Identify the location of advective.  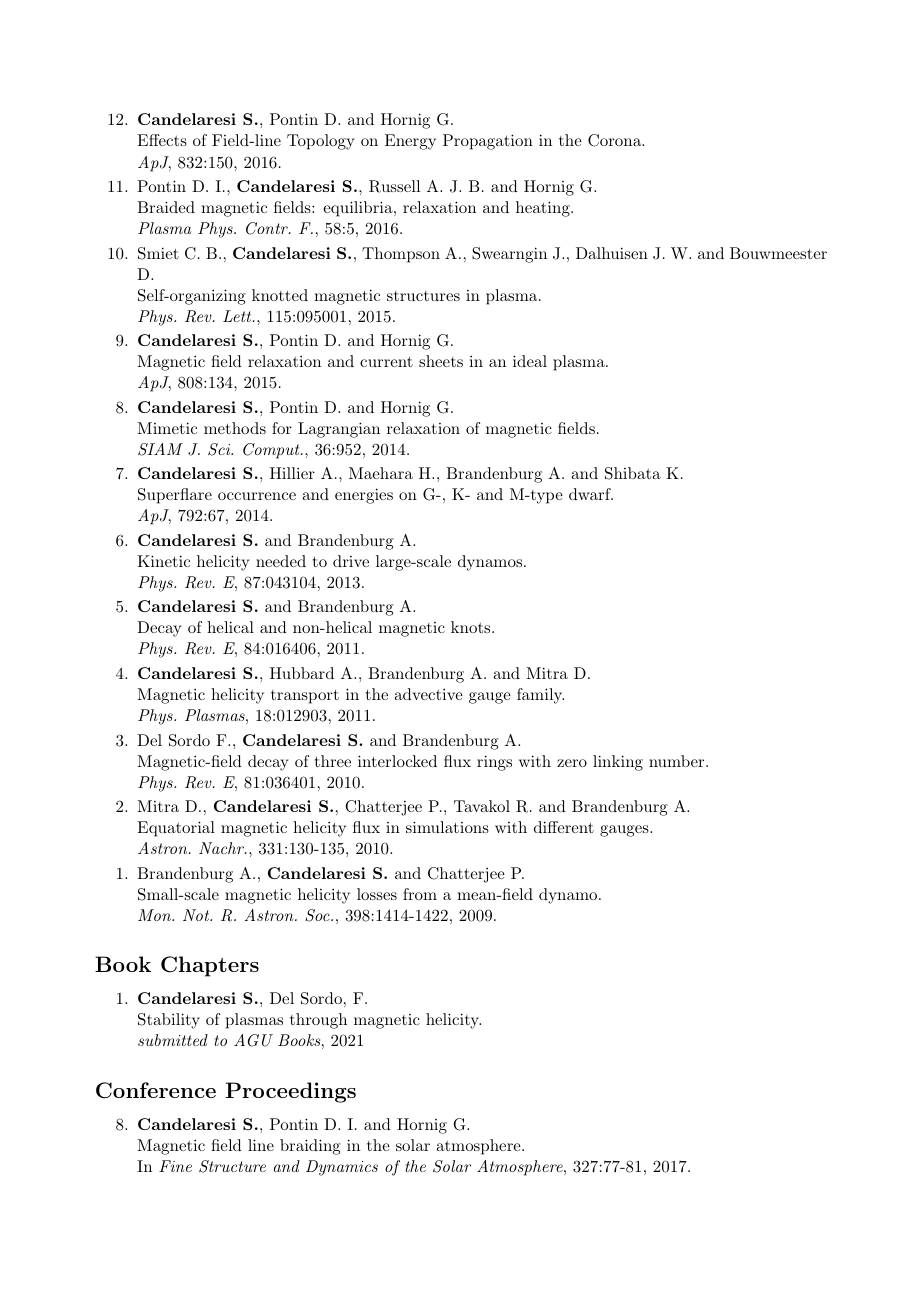
(428, 694).
